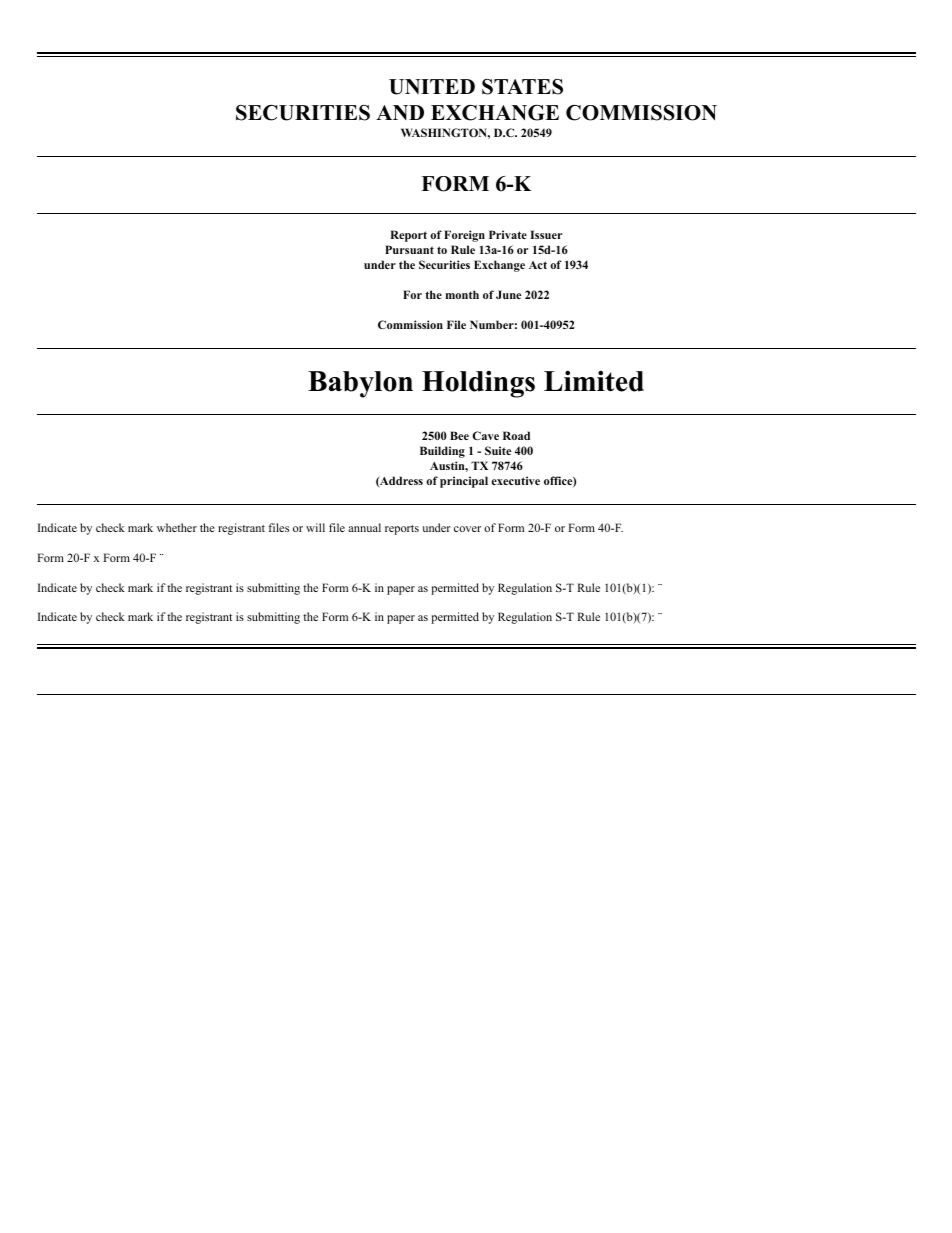  I want to click on Road, so click(516, 435).
